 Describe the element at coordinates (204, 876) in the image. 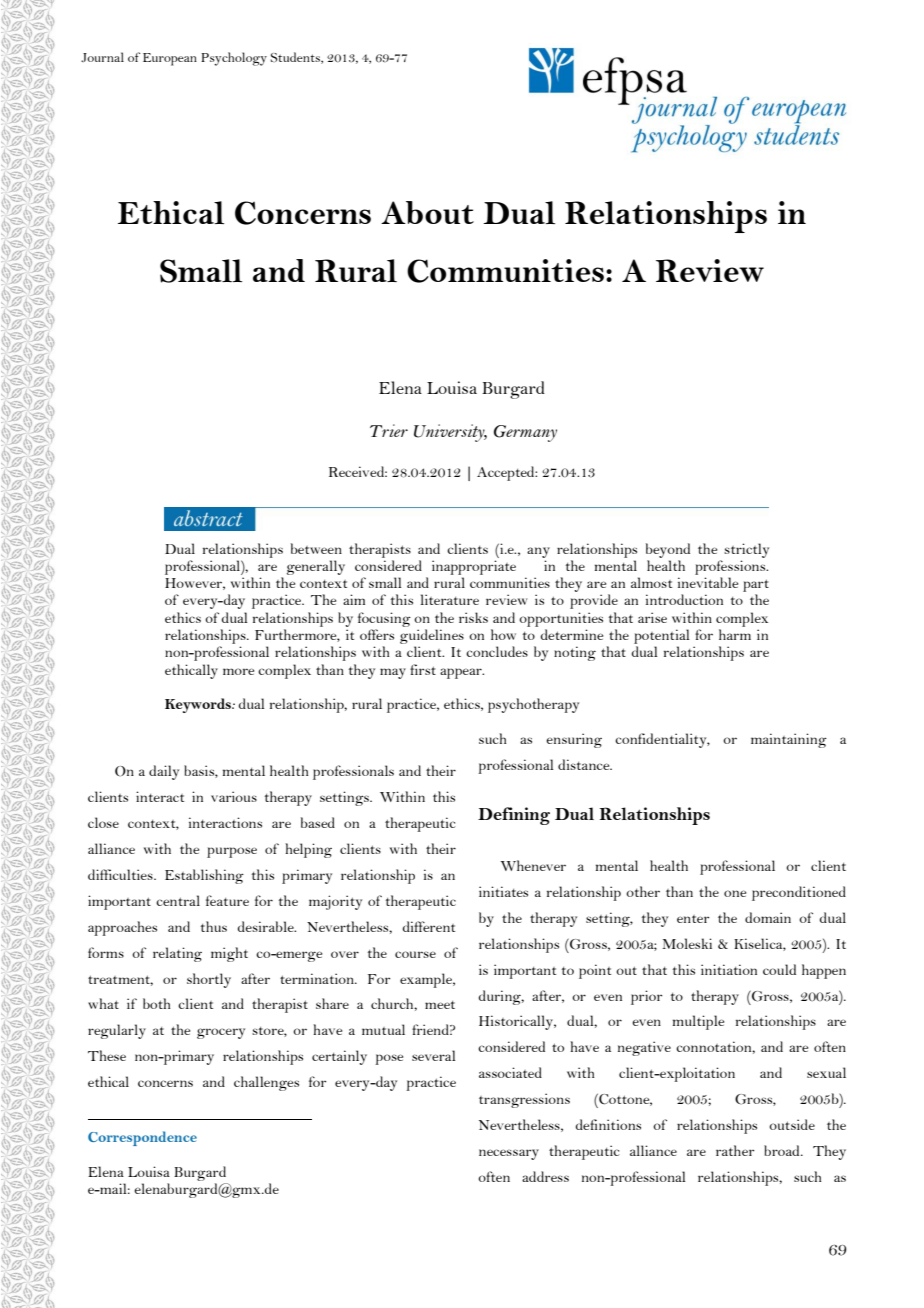

I see `Establishing` at that location.
